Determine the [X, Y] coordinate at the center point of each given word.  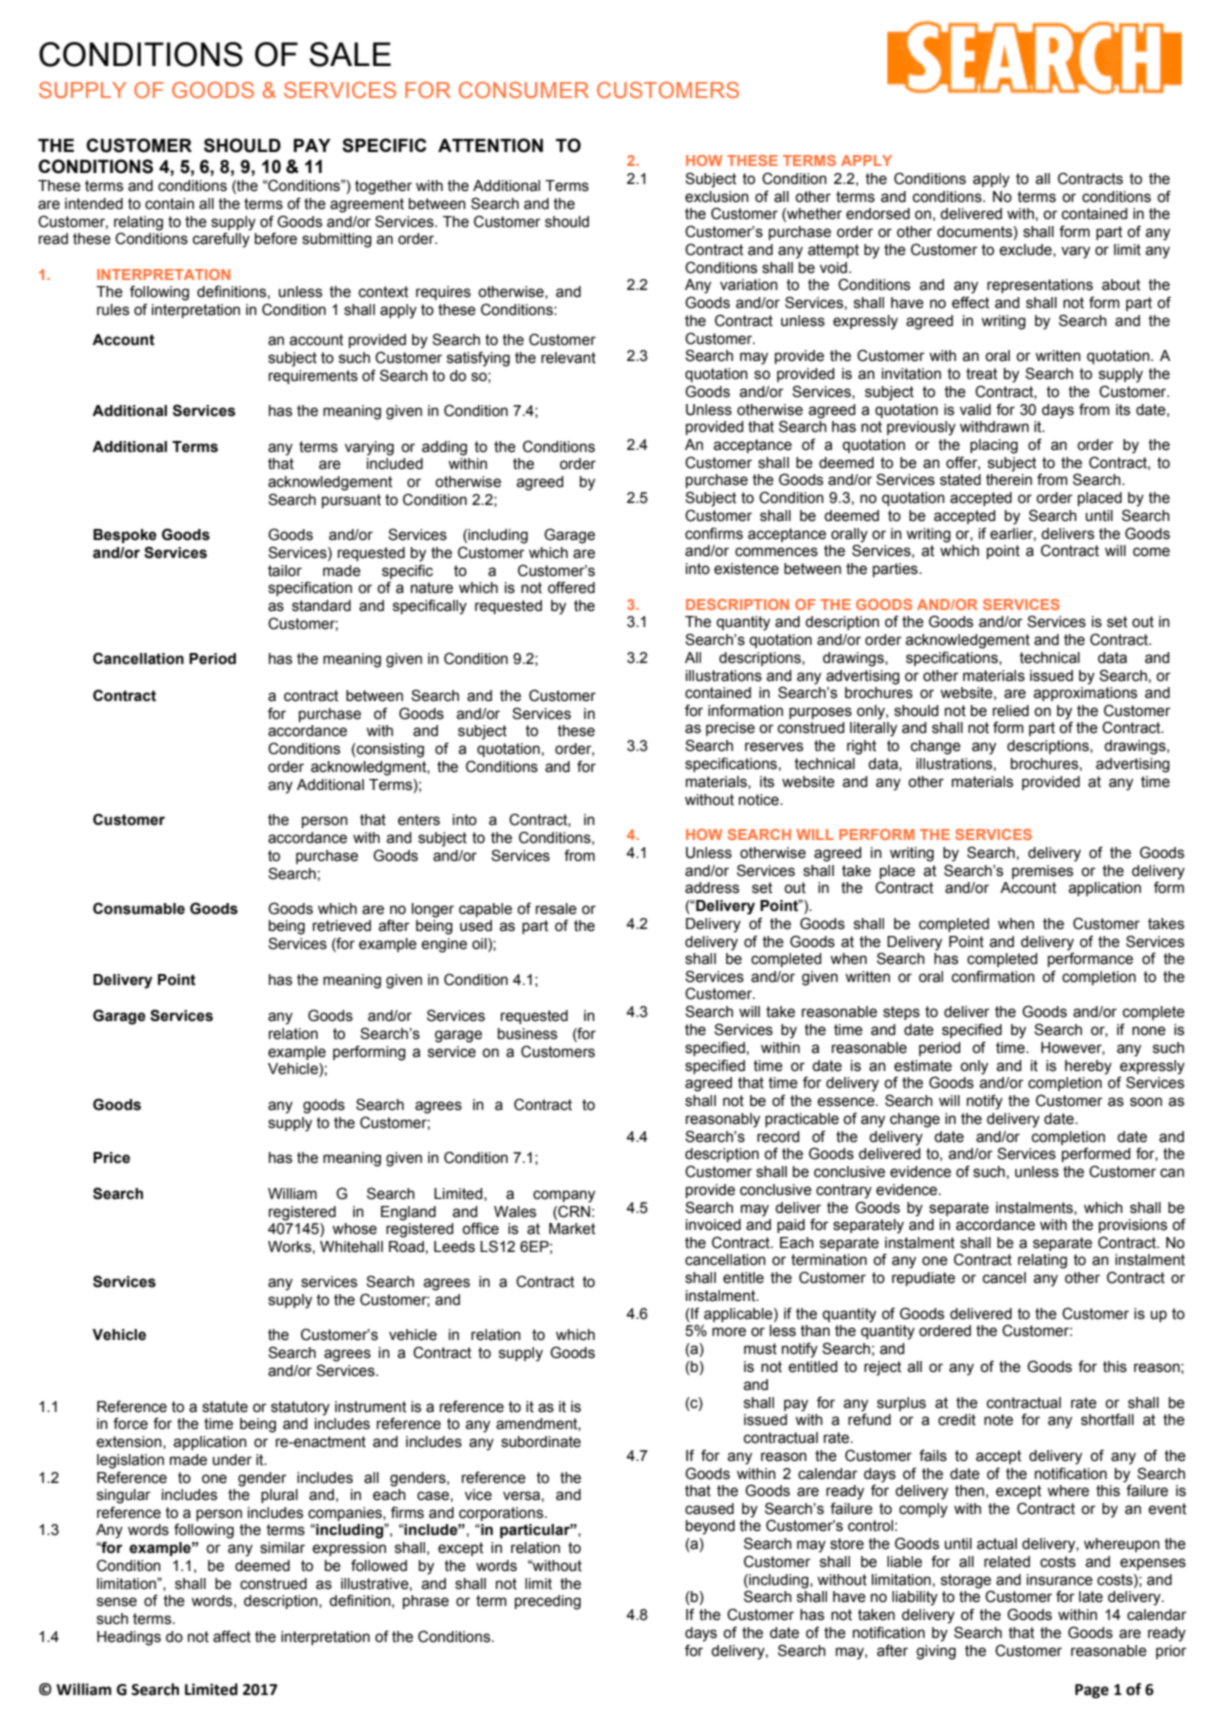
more [729, 1332]
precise [730, 729]
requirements [313, 377]
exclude [1026, 250]
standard [321, 606]
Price [111, 1158]
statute [225, 1407]
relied [1011, 711]
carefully [221, 240]
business [527, 1034]
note [998, 1420]
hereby [1088, 1067]
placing [994, 446]
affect [232, 1636]
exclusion [717, 197]
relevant [568, 358]
